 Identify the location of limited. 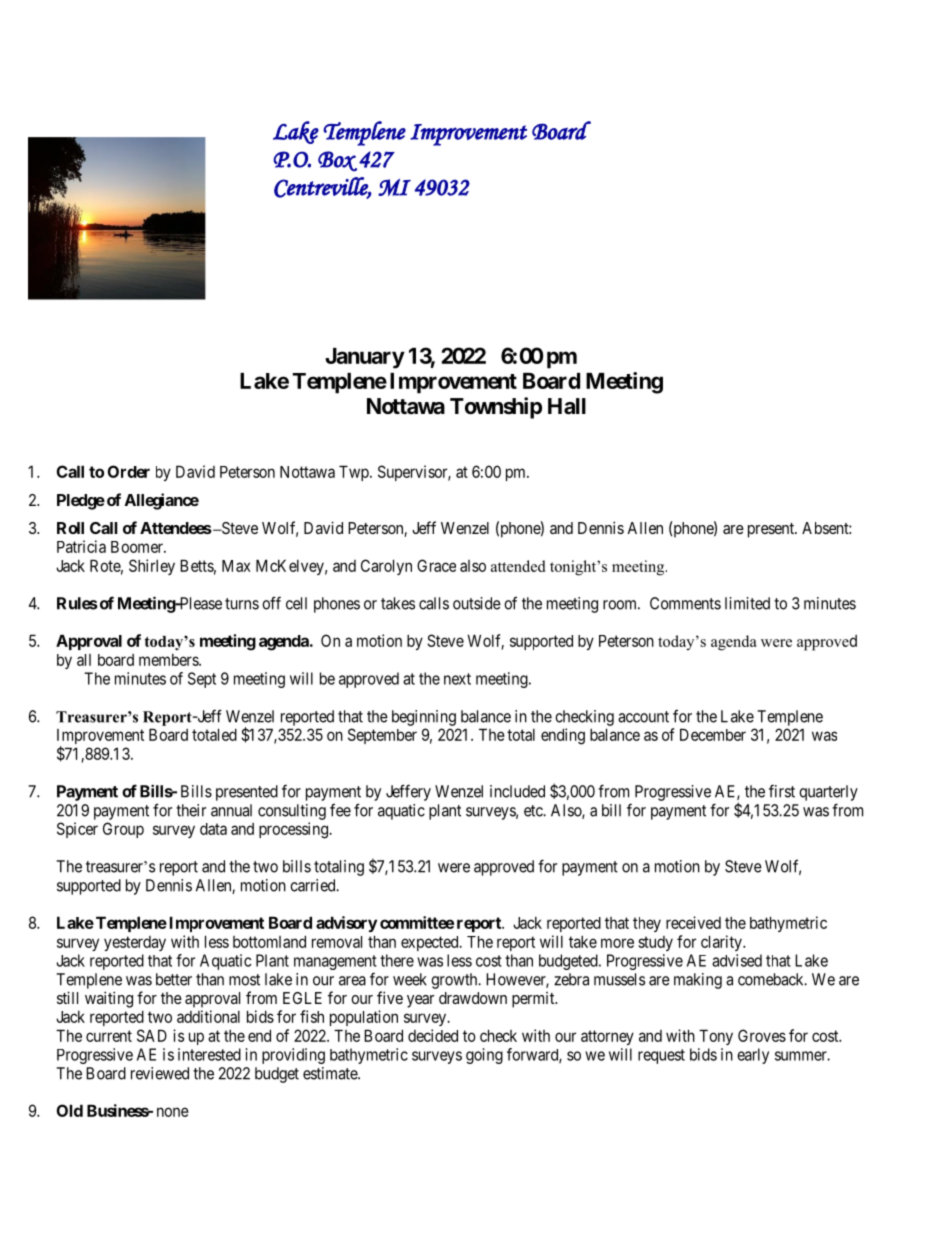
(747, 603).
